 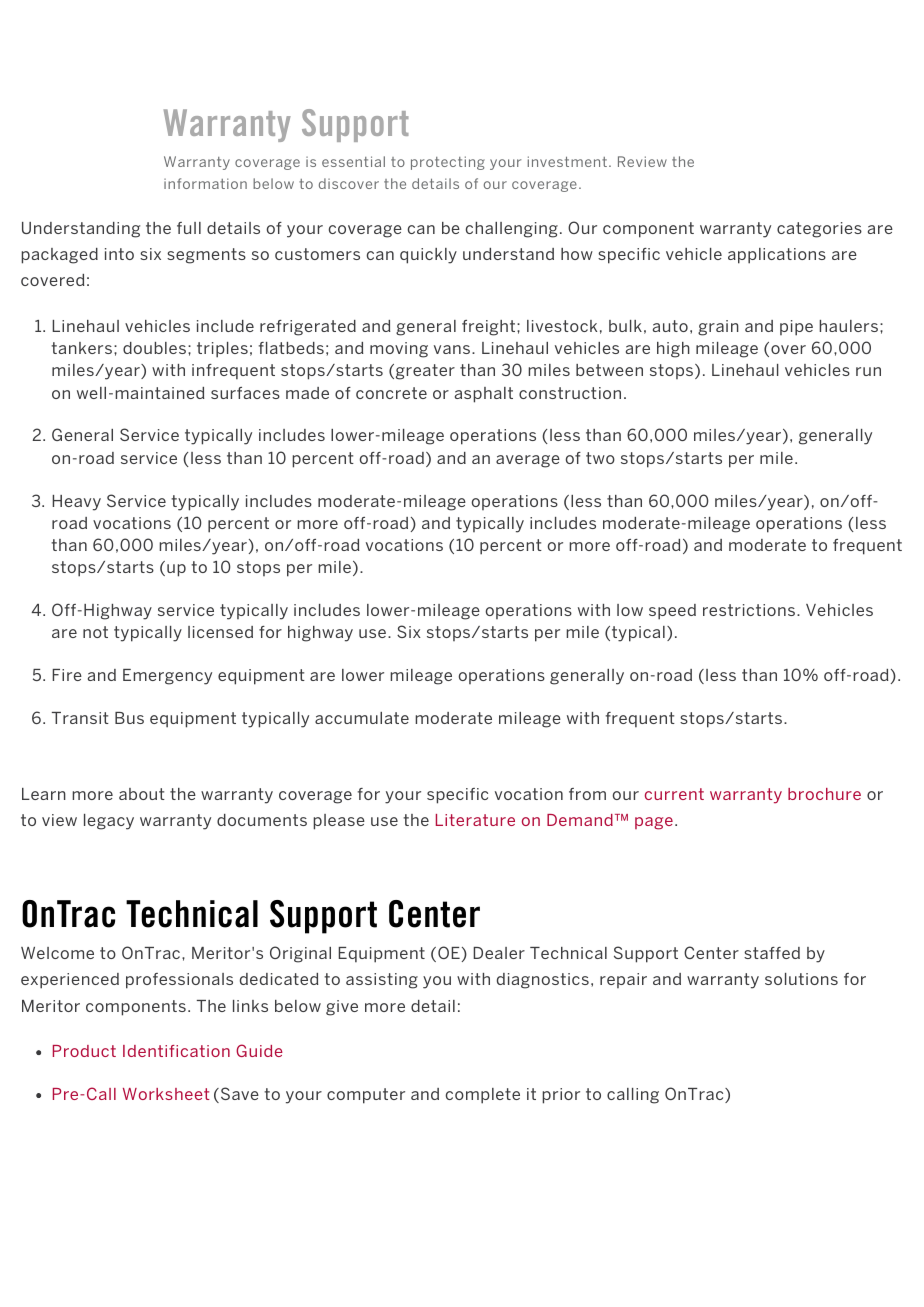 What do you see at coordinates (453, 349) in the document?
I see `vans` at bounding box center [453, 349].
